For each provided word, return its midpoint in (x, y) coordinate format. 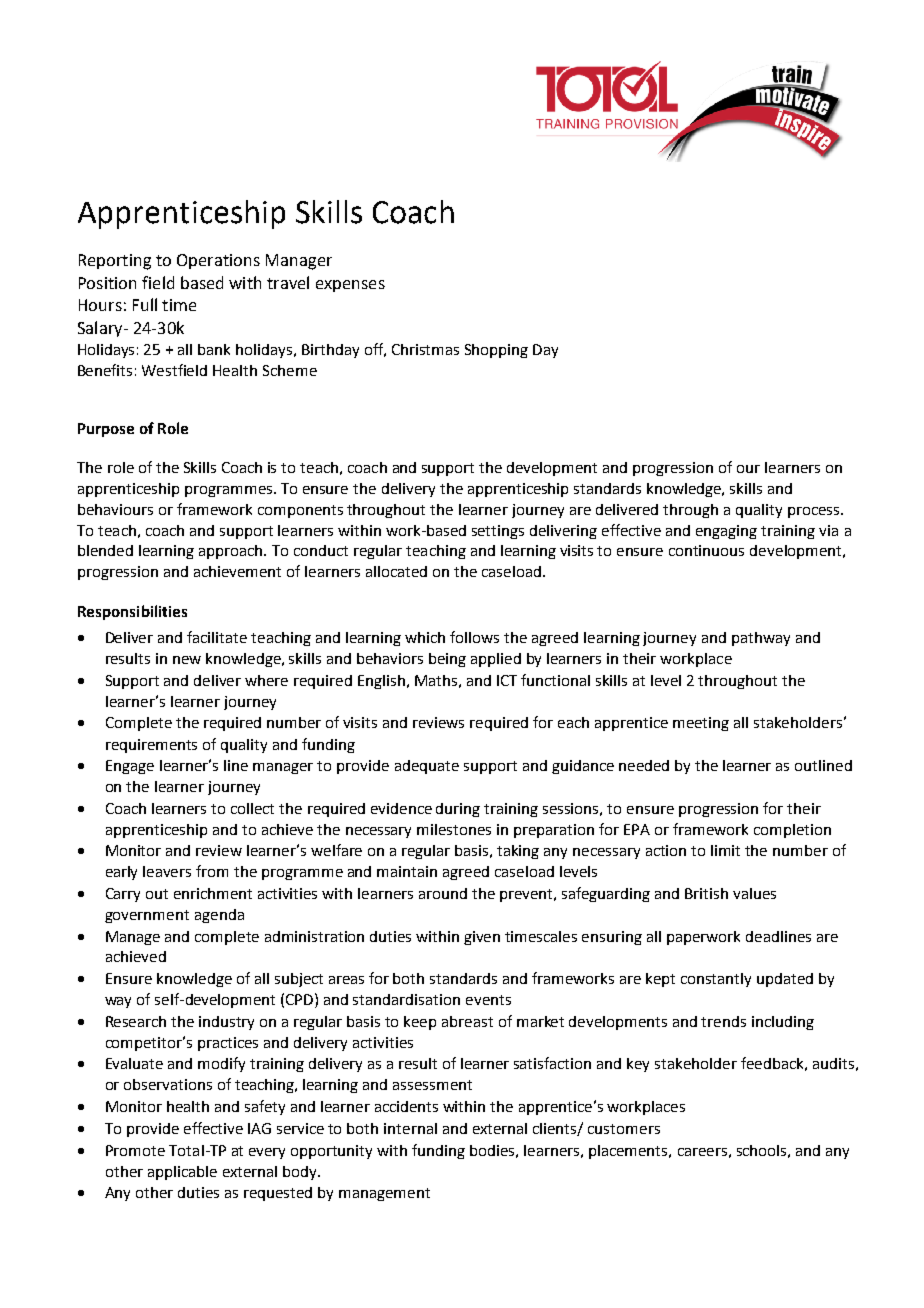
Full (145, 304)
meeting (701, 724)
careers (702, 1152)
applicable (182, 1173)
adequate (427, 767)
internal (410, 1128)
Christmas (425, 349)
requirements (151, 746)
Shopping (496, 351)
